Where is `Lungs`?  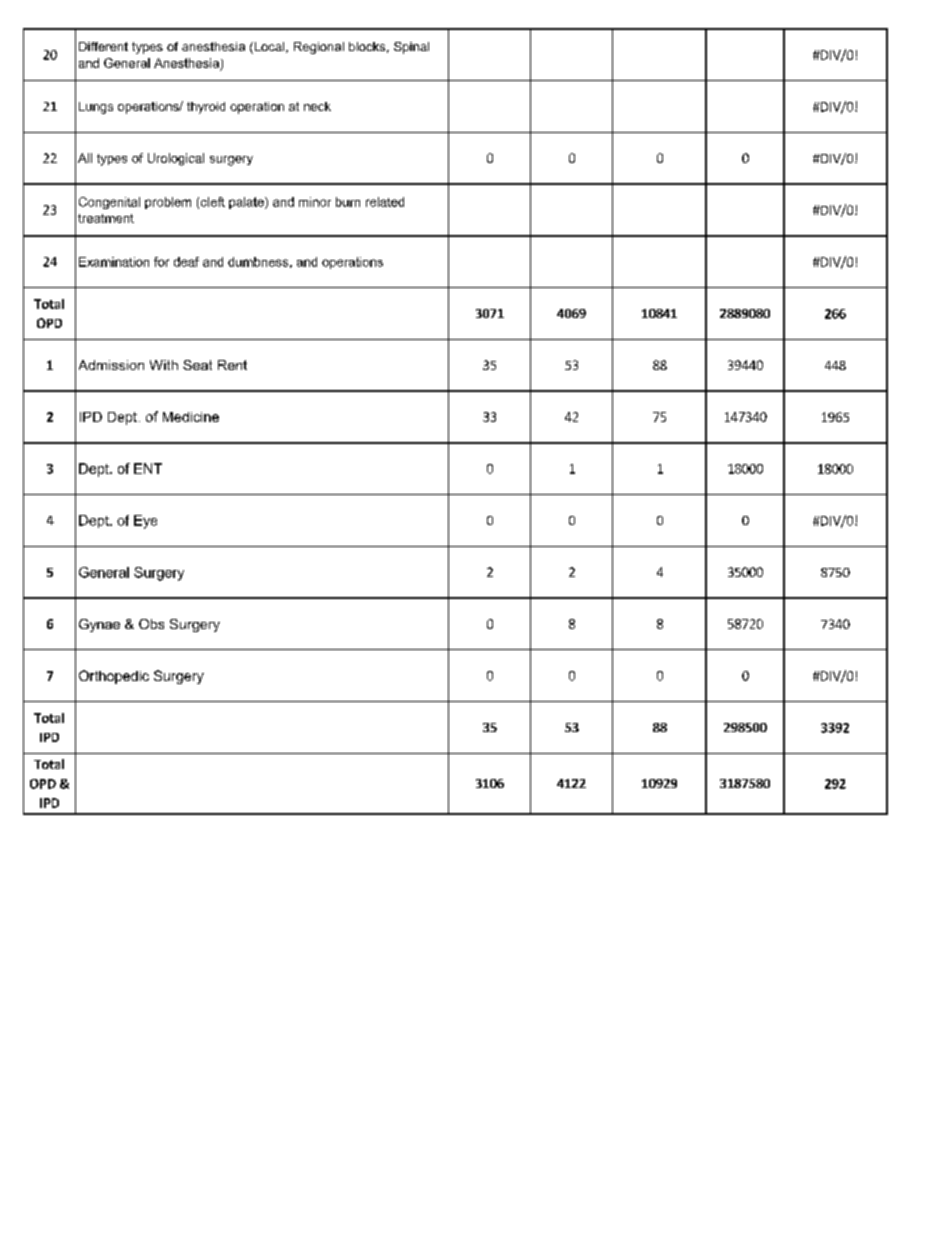 Lungs is located at coordinates (96, 108).
